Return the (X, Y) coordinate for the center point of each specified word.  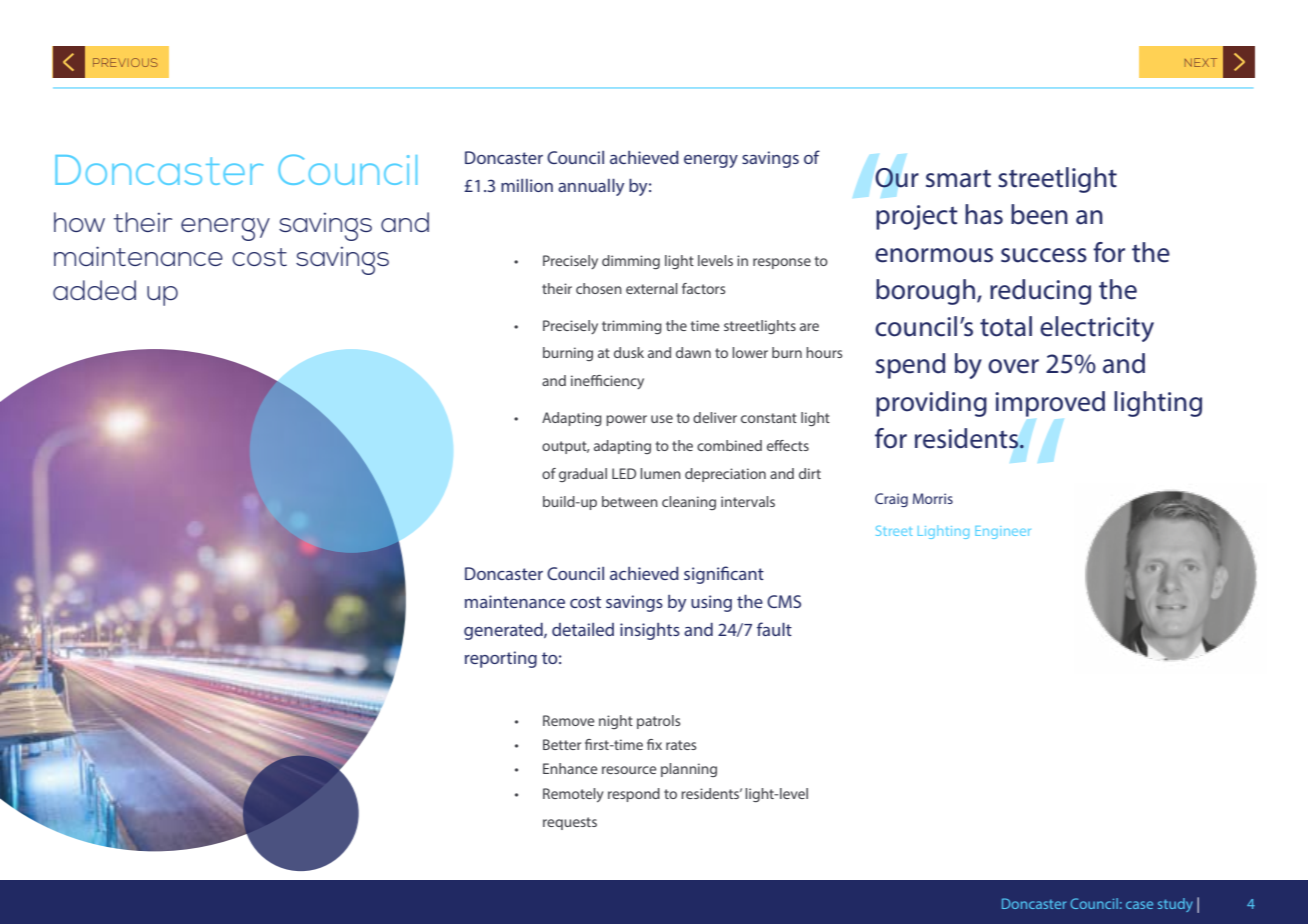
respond (634, 795)
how (79, 222)
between (630, 501)
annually (591, 187)
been (1039, 214)
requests (570, 823)
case (1139, 905)
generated (504, 631)
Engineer (1003, 532)
